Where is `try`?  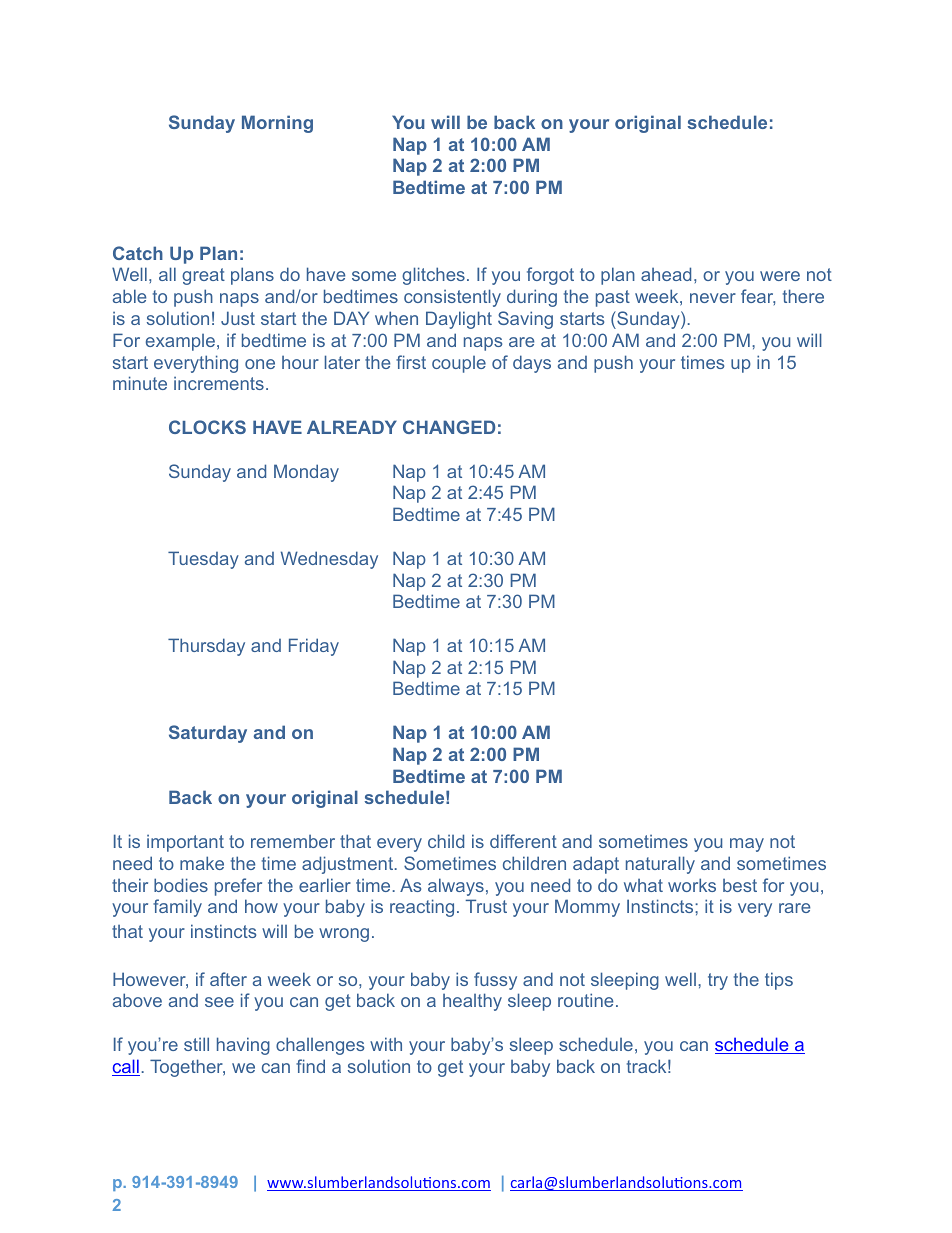
try is located at coordinates (718, 981).
